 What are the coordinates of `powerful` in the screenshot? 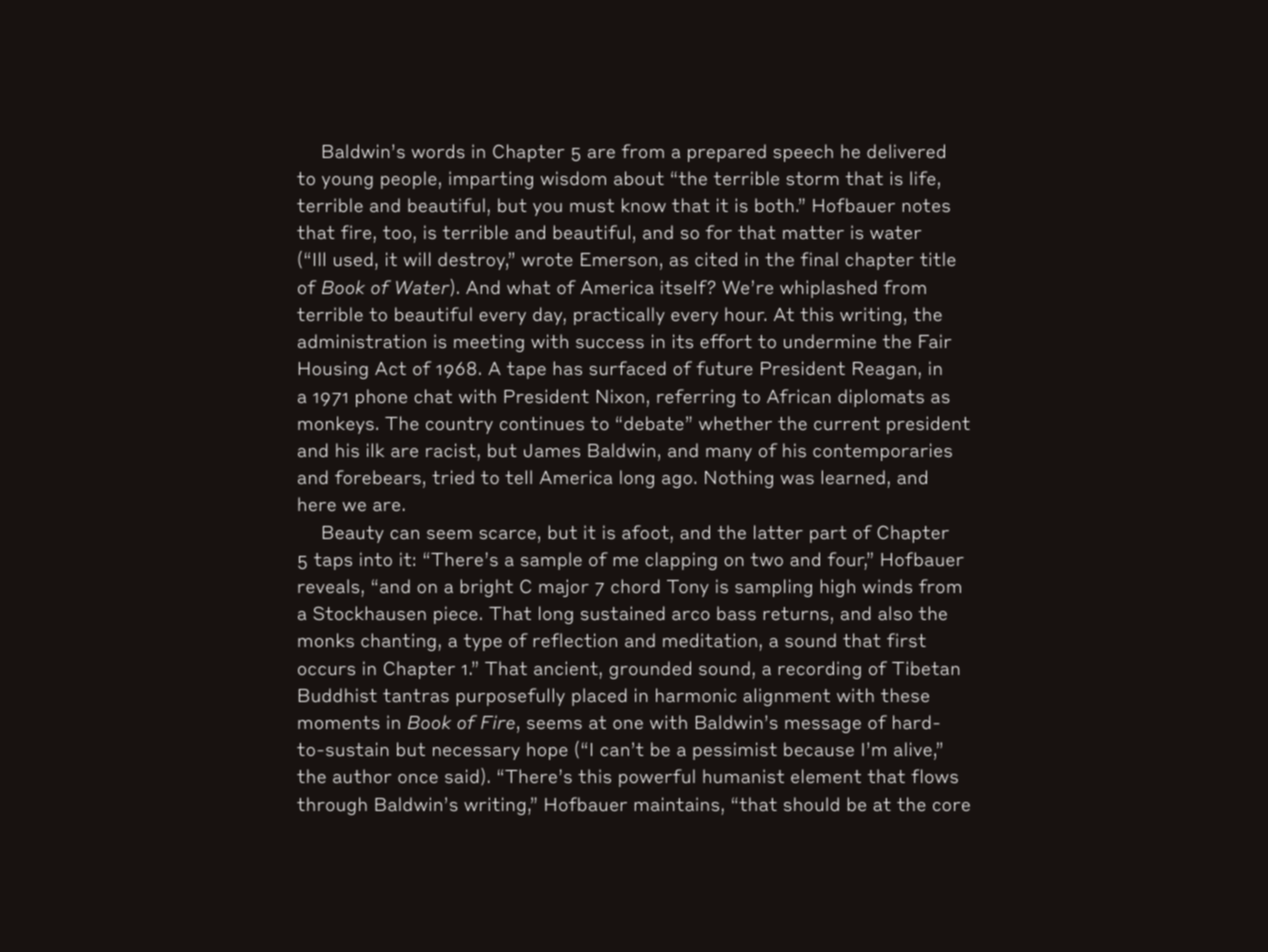 It's located at (657, 778).
